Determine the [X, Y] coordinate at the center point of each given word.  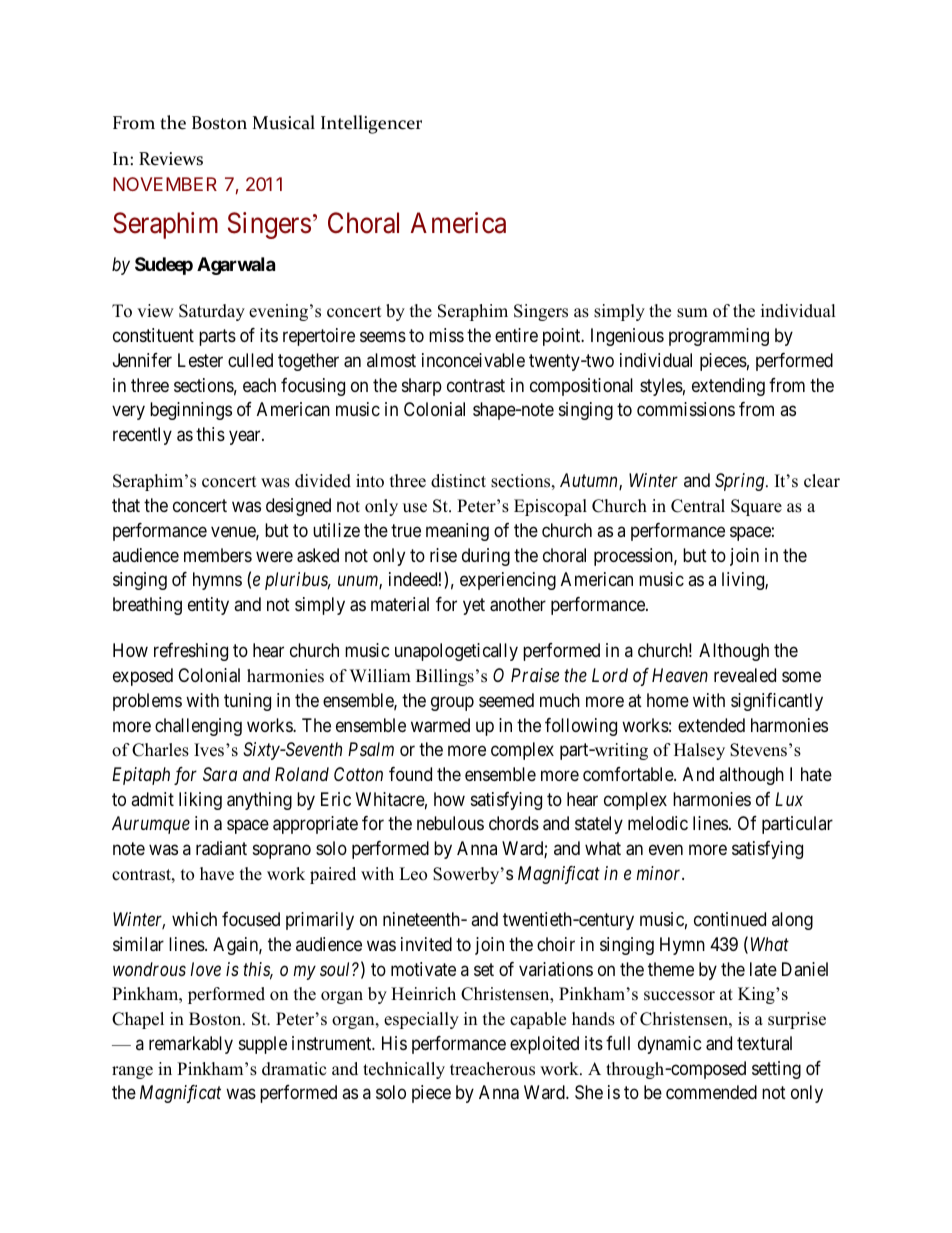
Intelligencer [371, 124]
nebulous [450, 823]
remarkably [191, 1045]
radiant [221, 848]
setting [776, 1070]
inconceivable [473, 360]
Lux [789, 799]
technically [404, 1070]
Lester [200, 360]
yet [474, 606]
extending [728, 387]
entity [208, 606]
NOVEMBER [165, 184]
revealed [745, 675]
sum [692, 313]
